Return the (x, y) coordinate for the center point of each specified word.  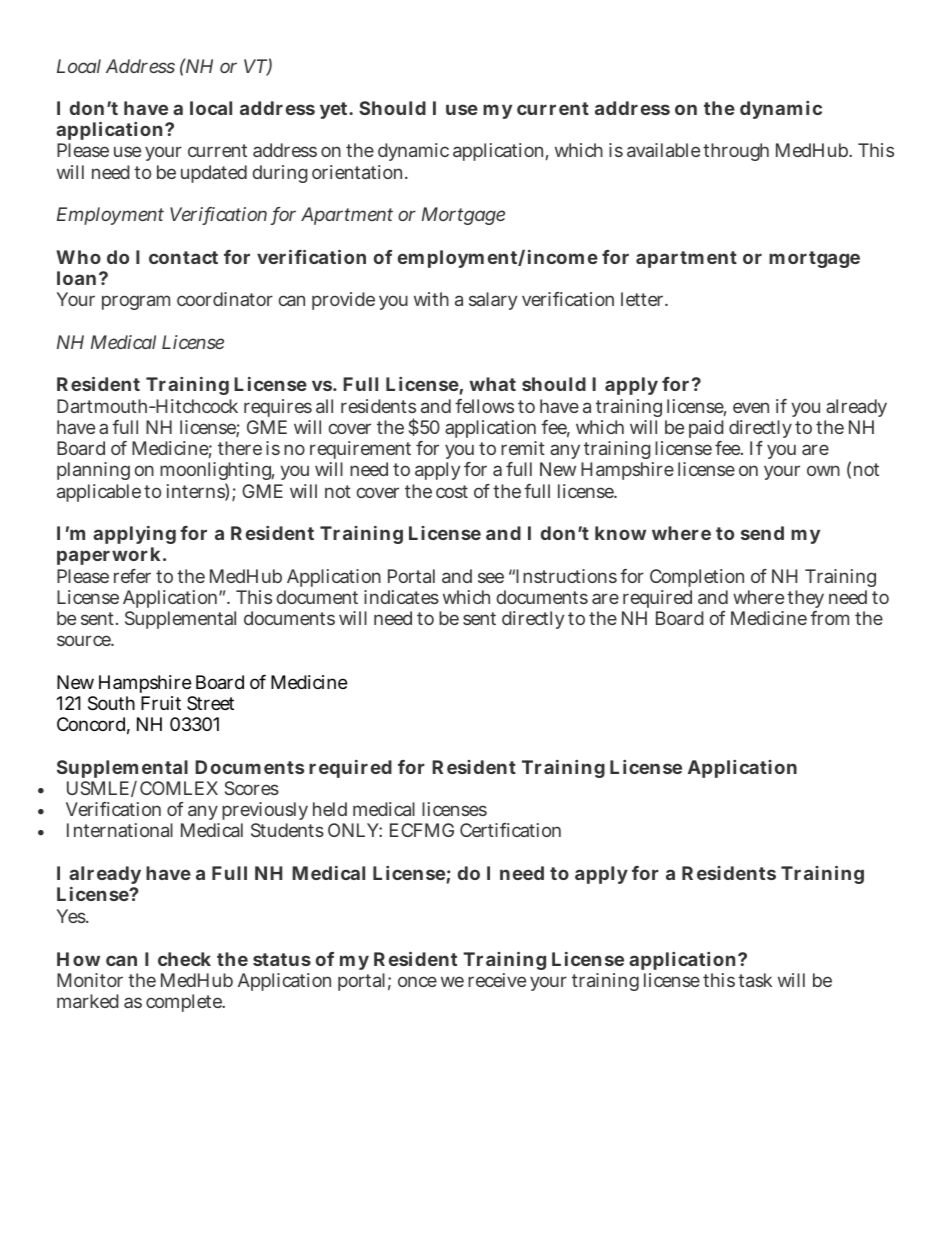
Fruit (161, 703)
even (751, 407)
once (417, 981)
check (184, 959)
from (829, 618)
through (736, 152)
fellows (484, 406)
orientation (359, 172)
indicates (401, 597)
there (240, 448)
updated (214, 174)
